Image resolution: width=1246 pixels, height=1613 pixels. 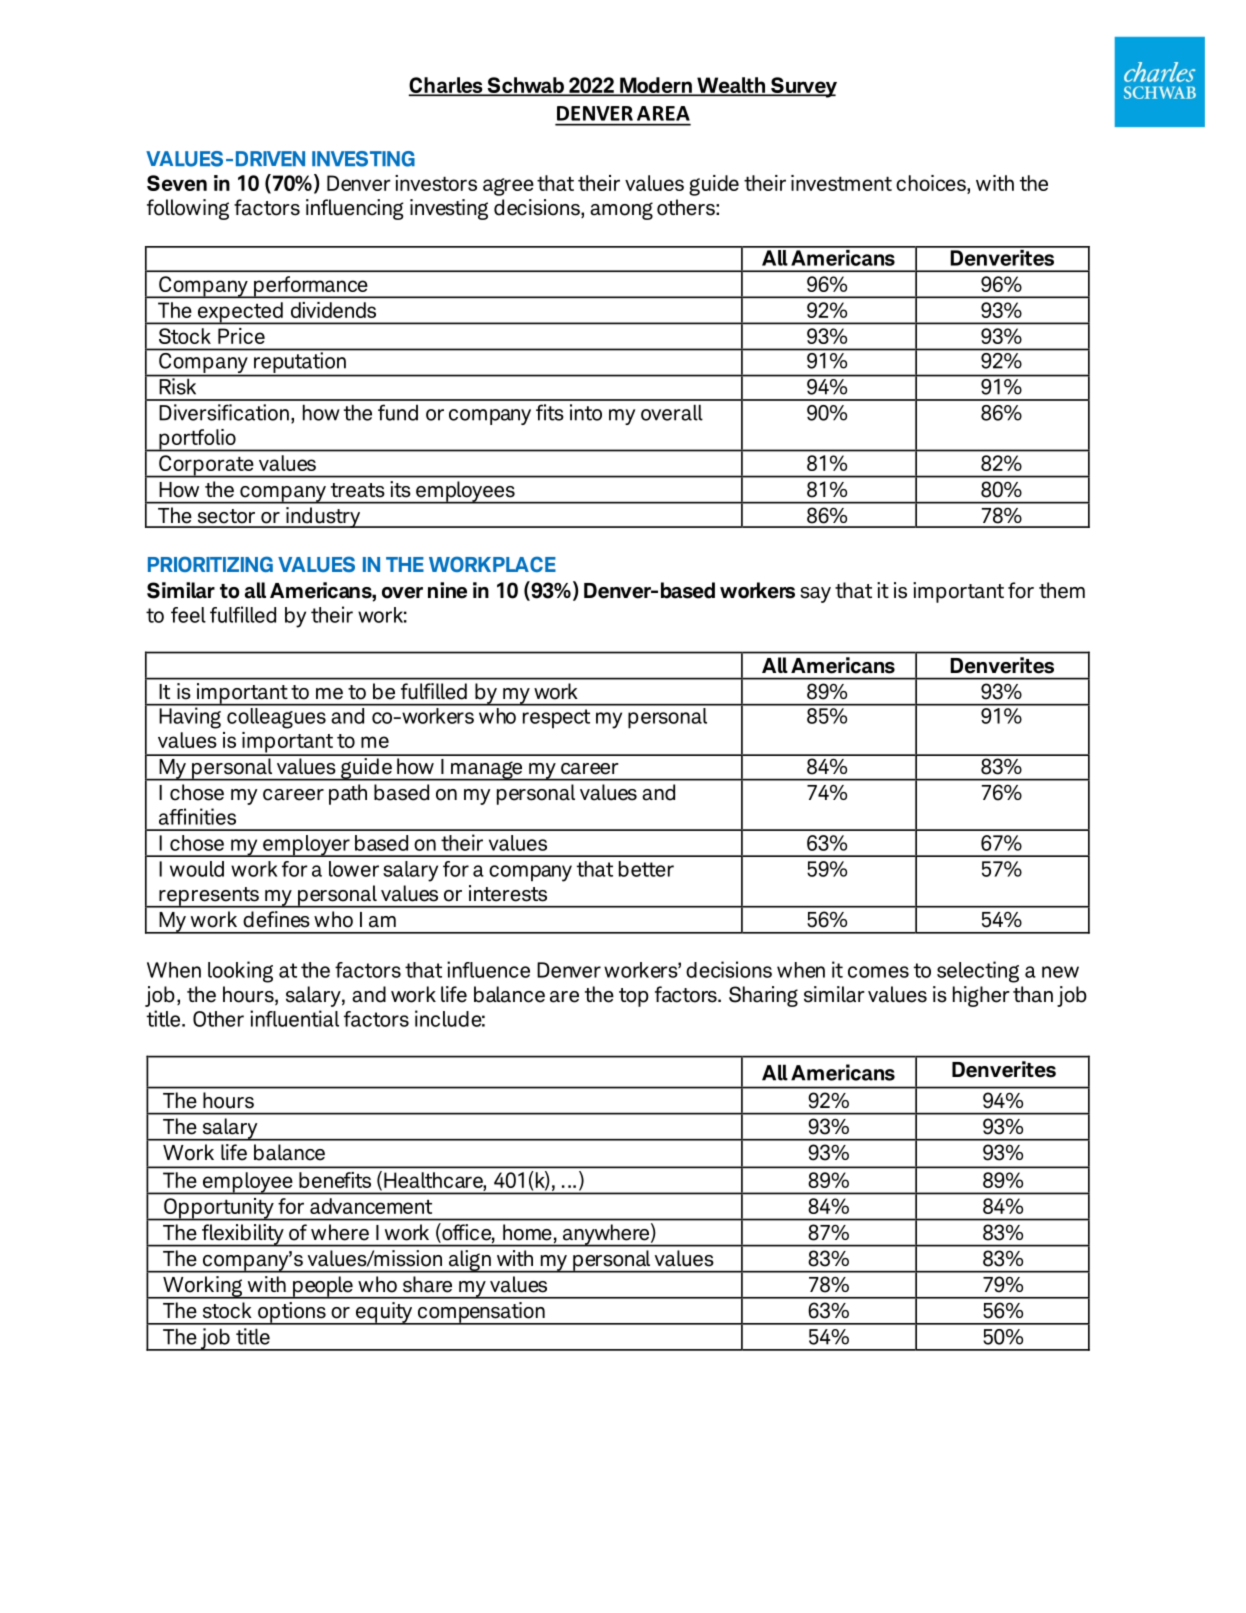 What do you see at coordinates (323, 1287) in the document?
I see `people` at bounding box center [323, 1287].
